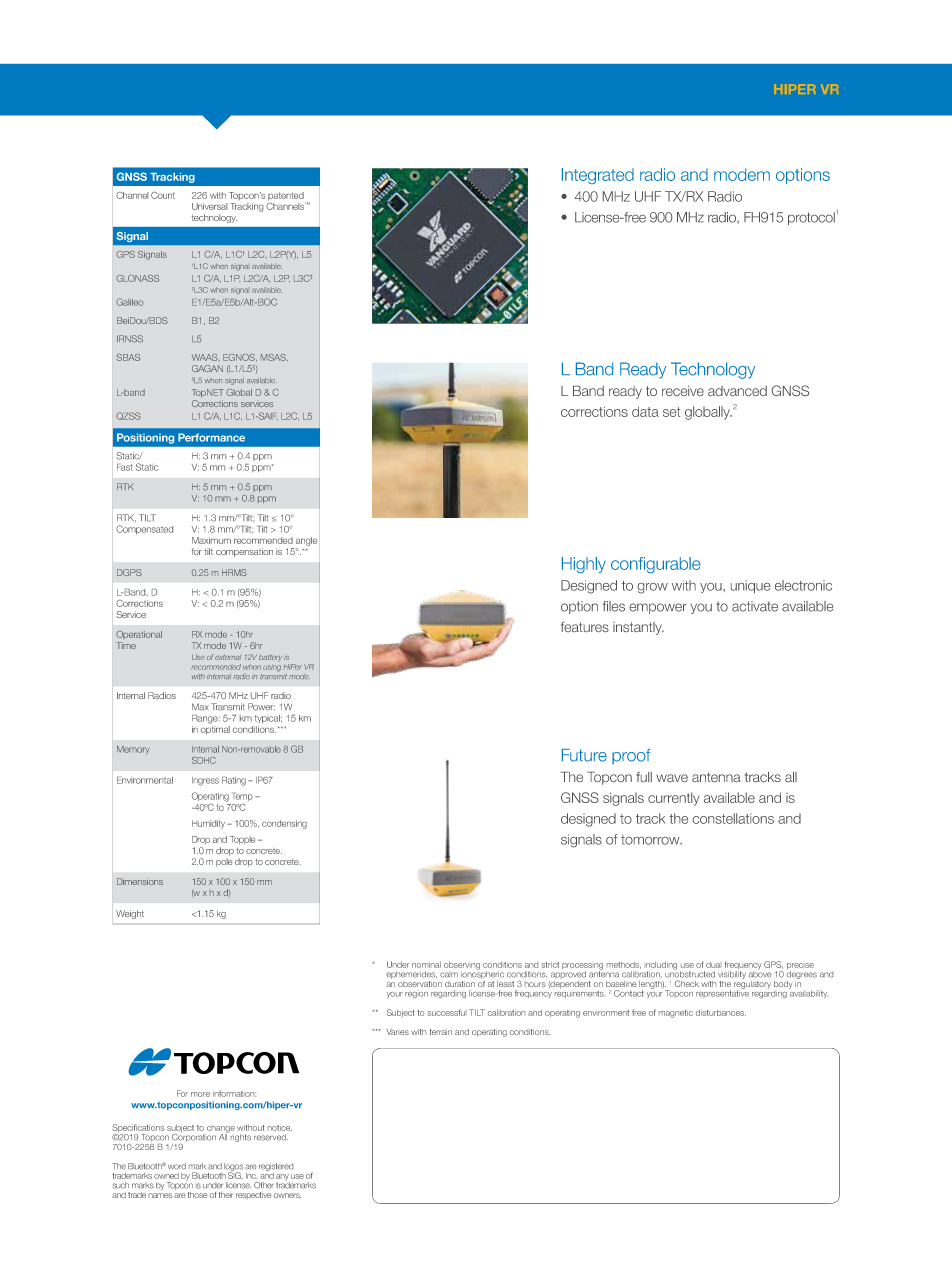 This page has height=1267, width=952. What do you see at coordinates (209, 206) in the page?
I see `Universal` at bounding box center [209, 206].
